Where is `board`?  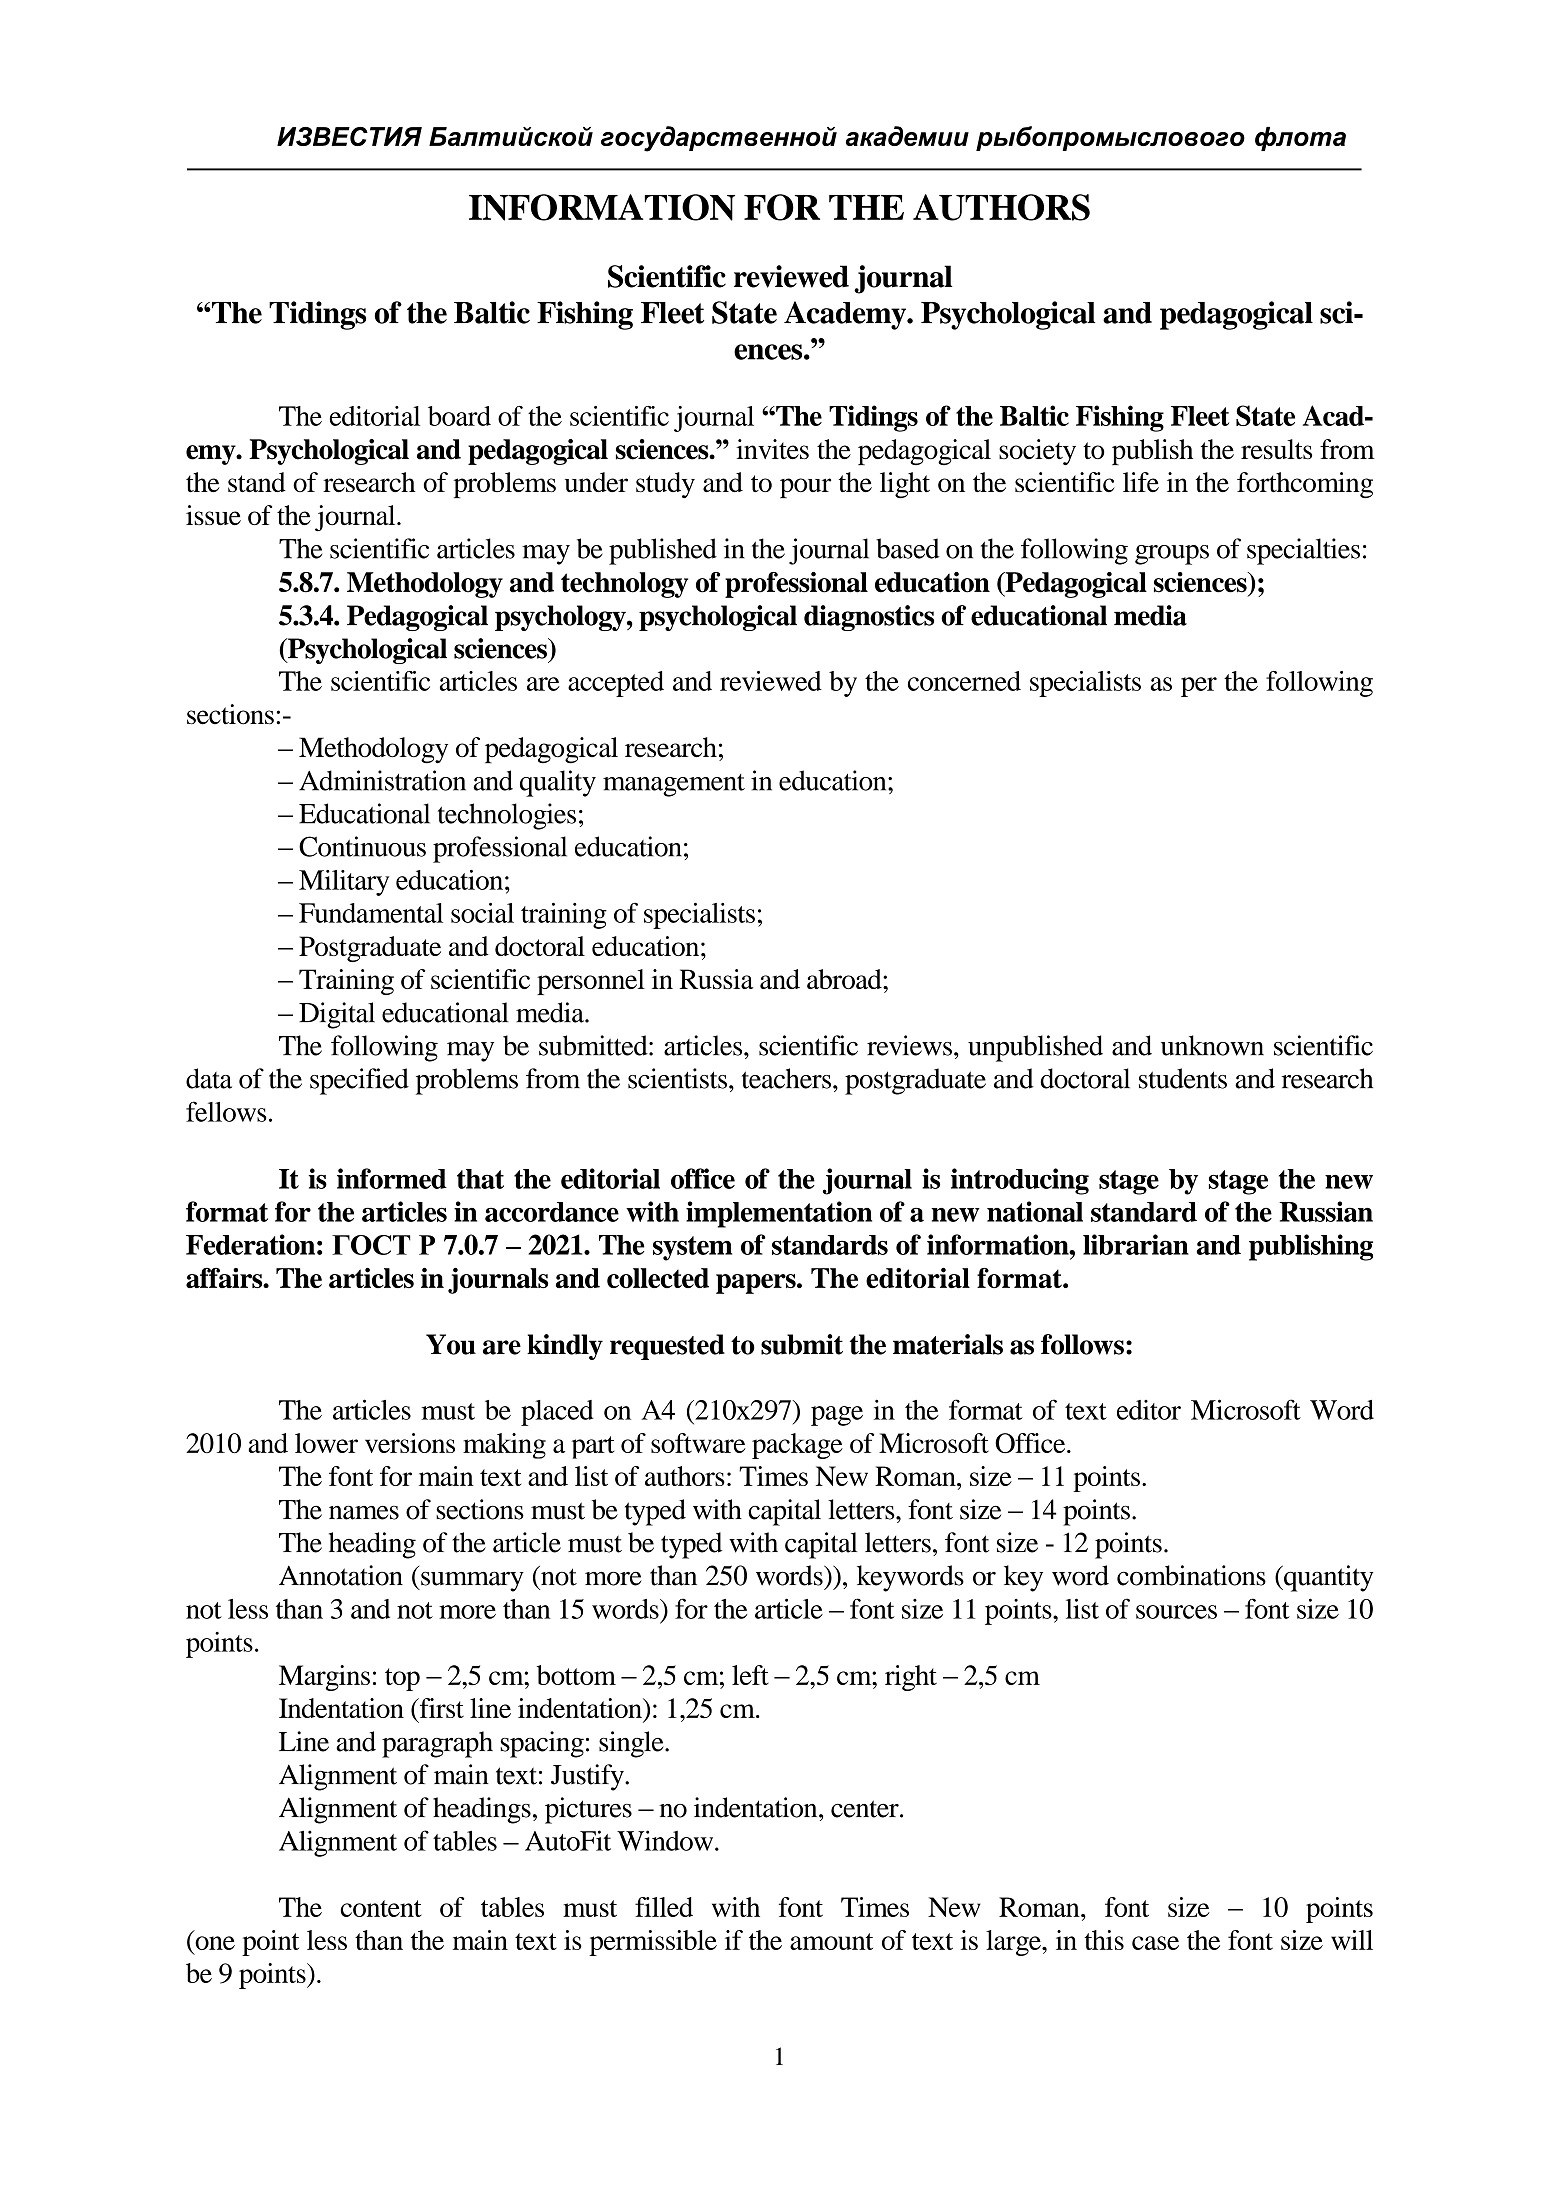
board is located at coordinates (459, 416).
